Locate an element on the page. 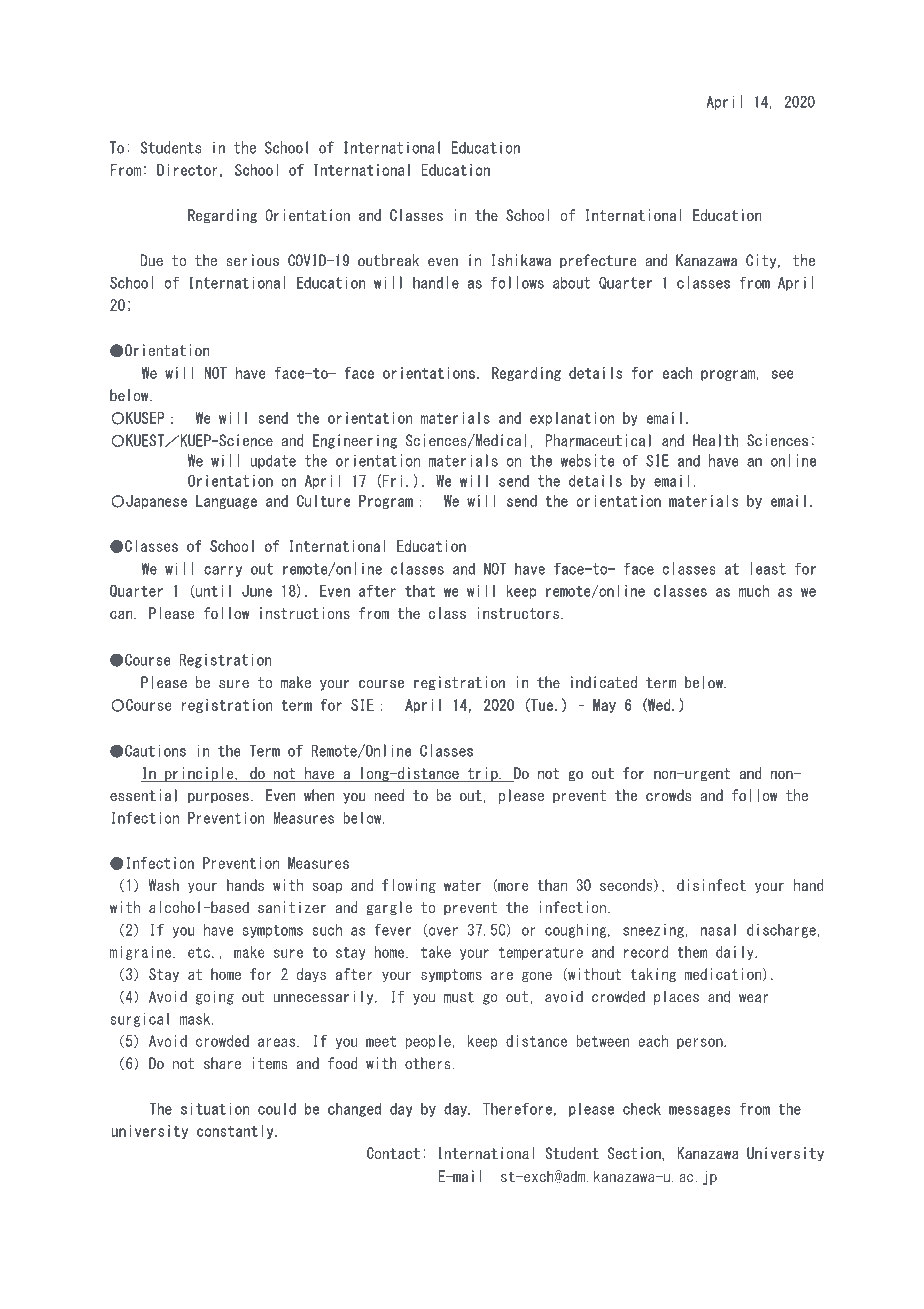 The height and width of the page is (1309, 924). disinfect is located at coordinates (711, 885).
